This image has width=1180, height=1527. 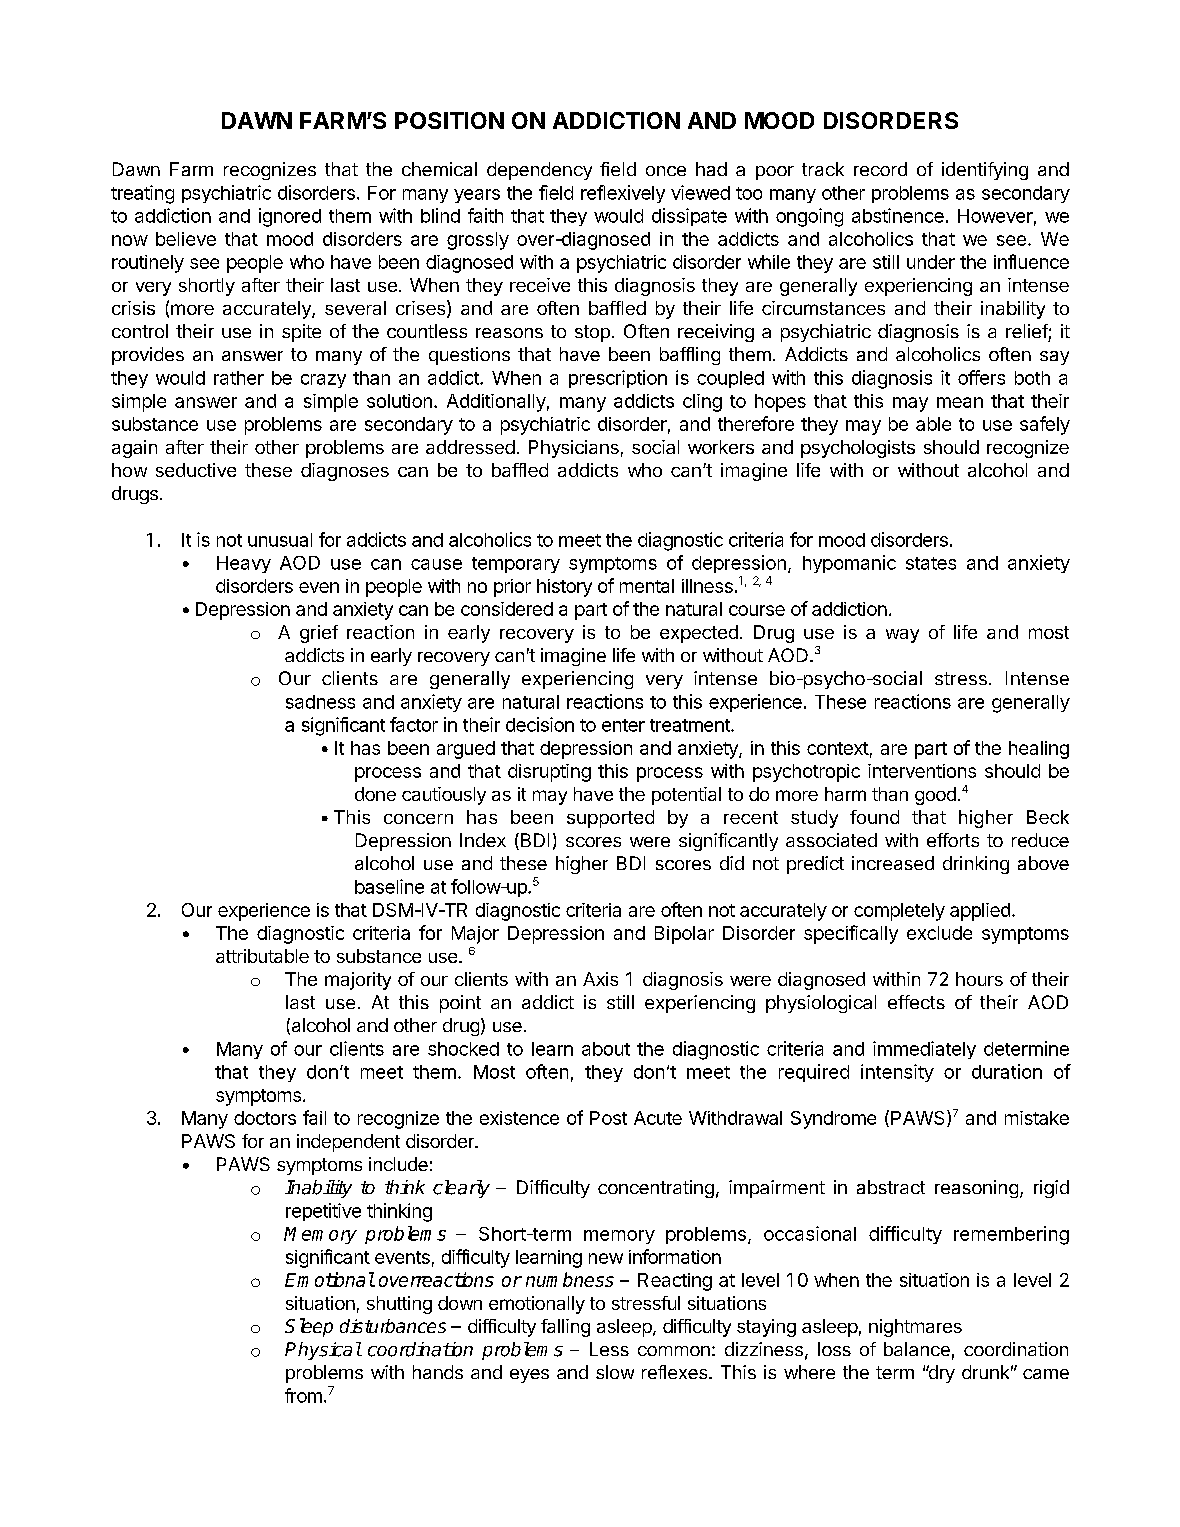 I want to click on identifying, so click(x=985, y=171).
